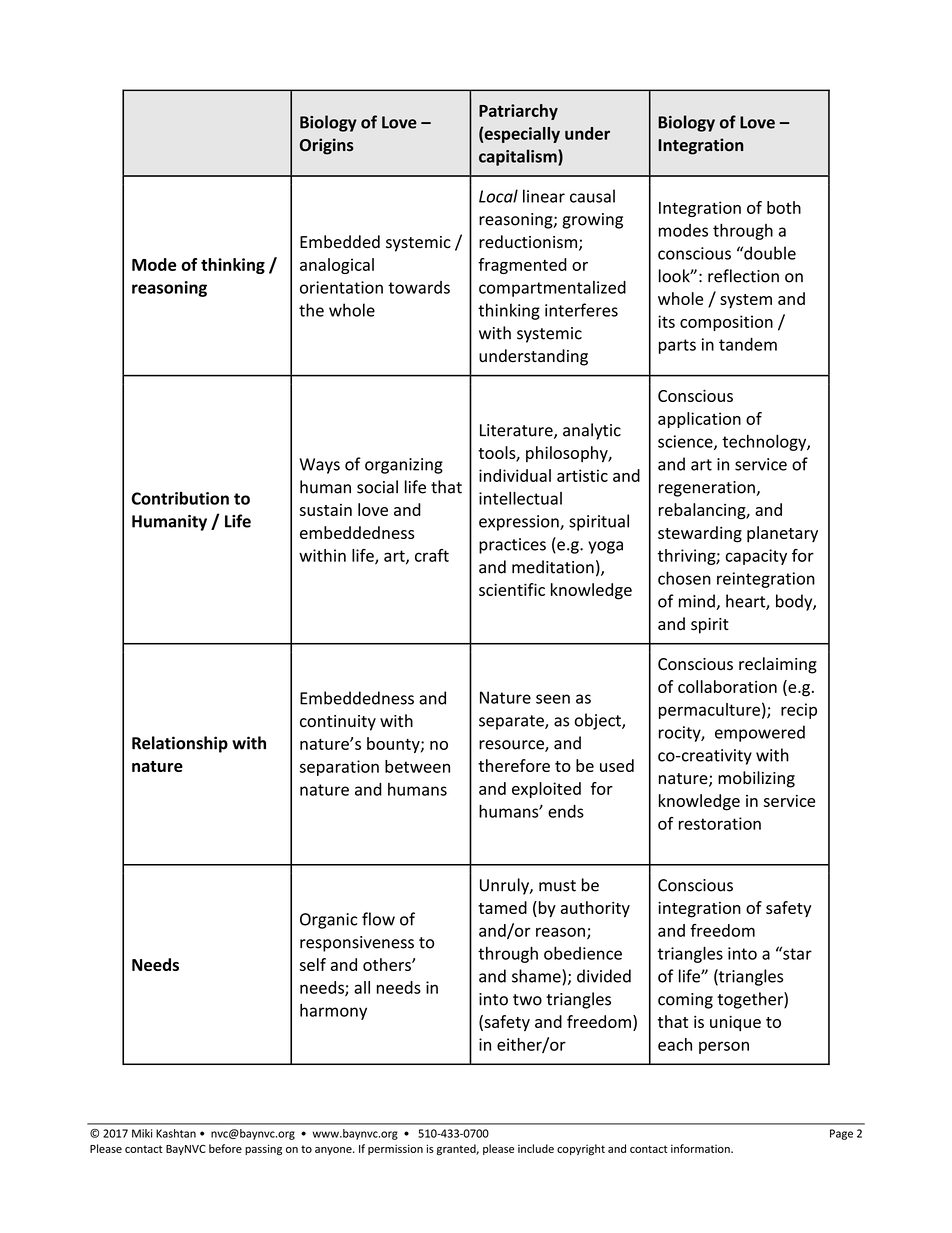 This image has width=952, height=1233. I want to click on Relationship, so click(180, 744).
